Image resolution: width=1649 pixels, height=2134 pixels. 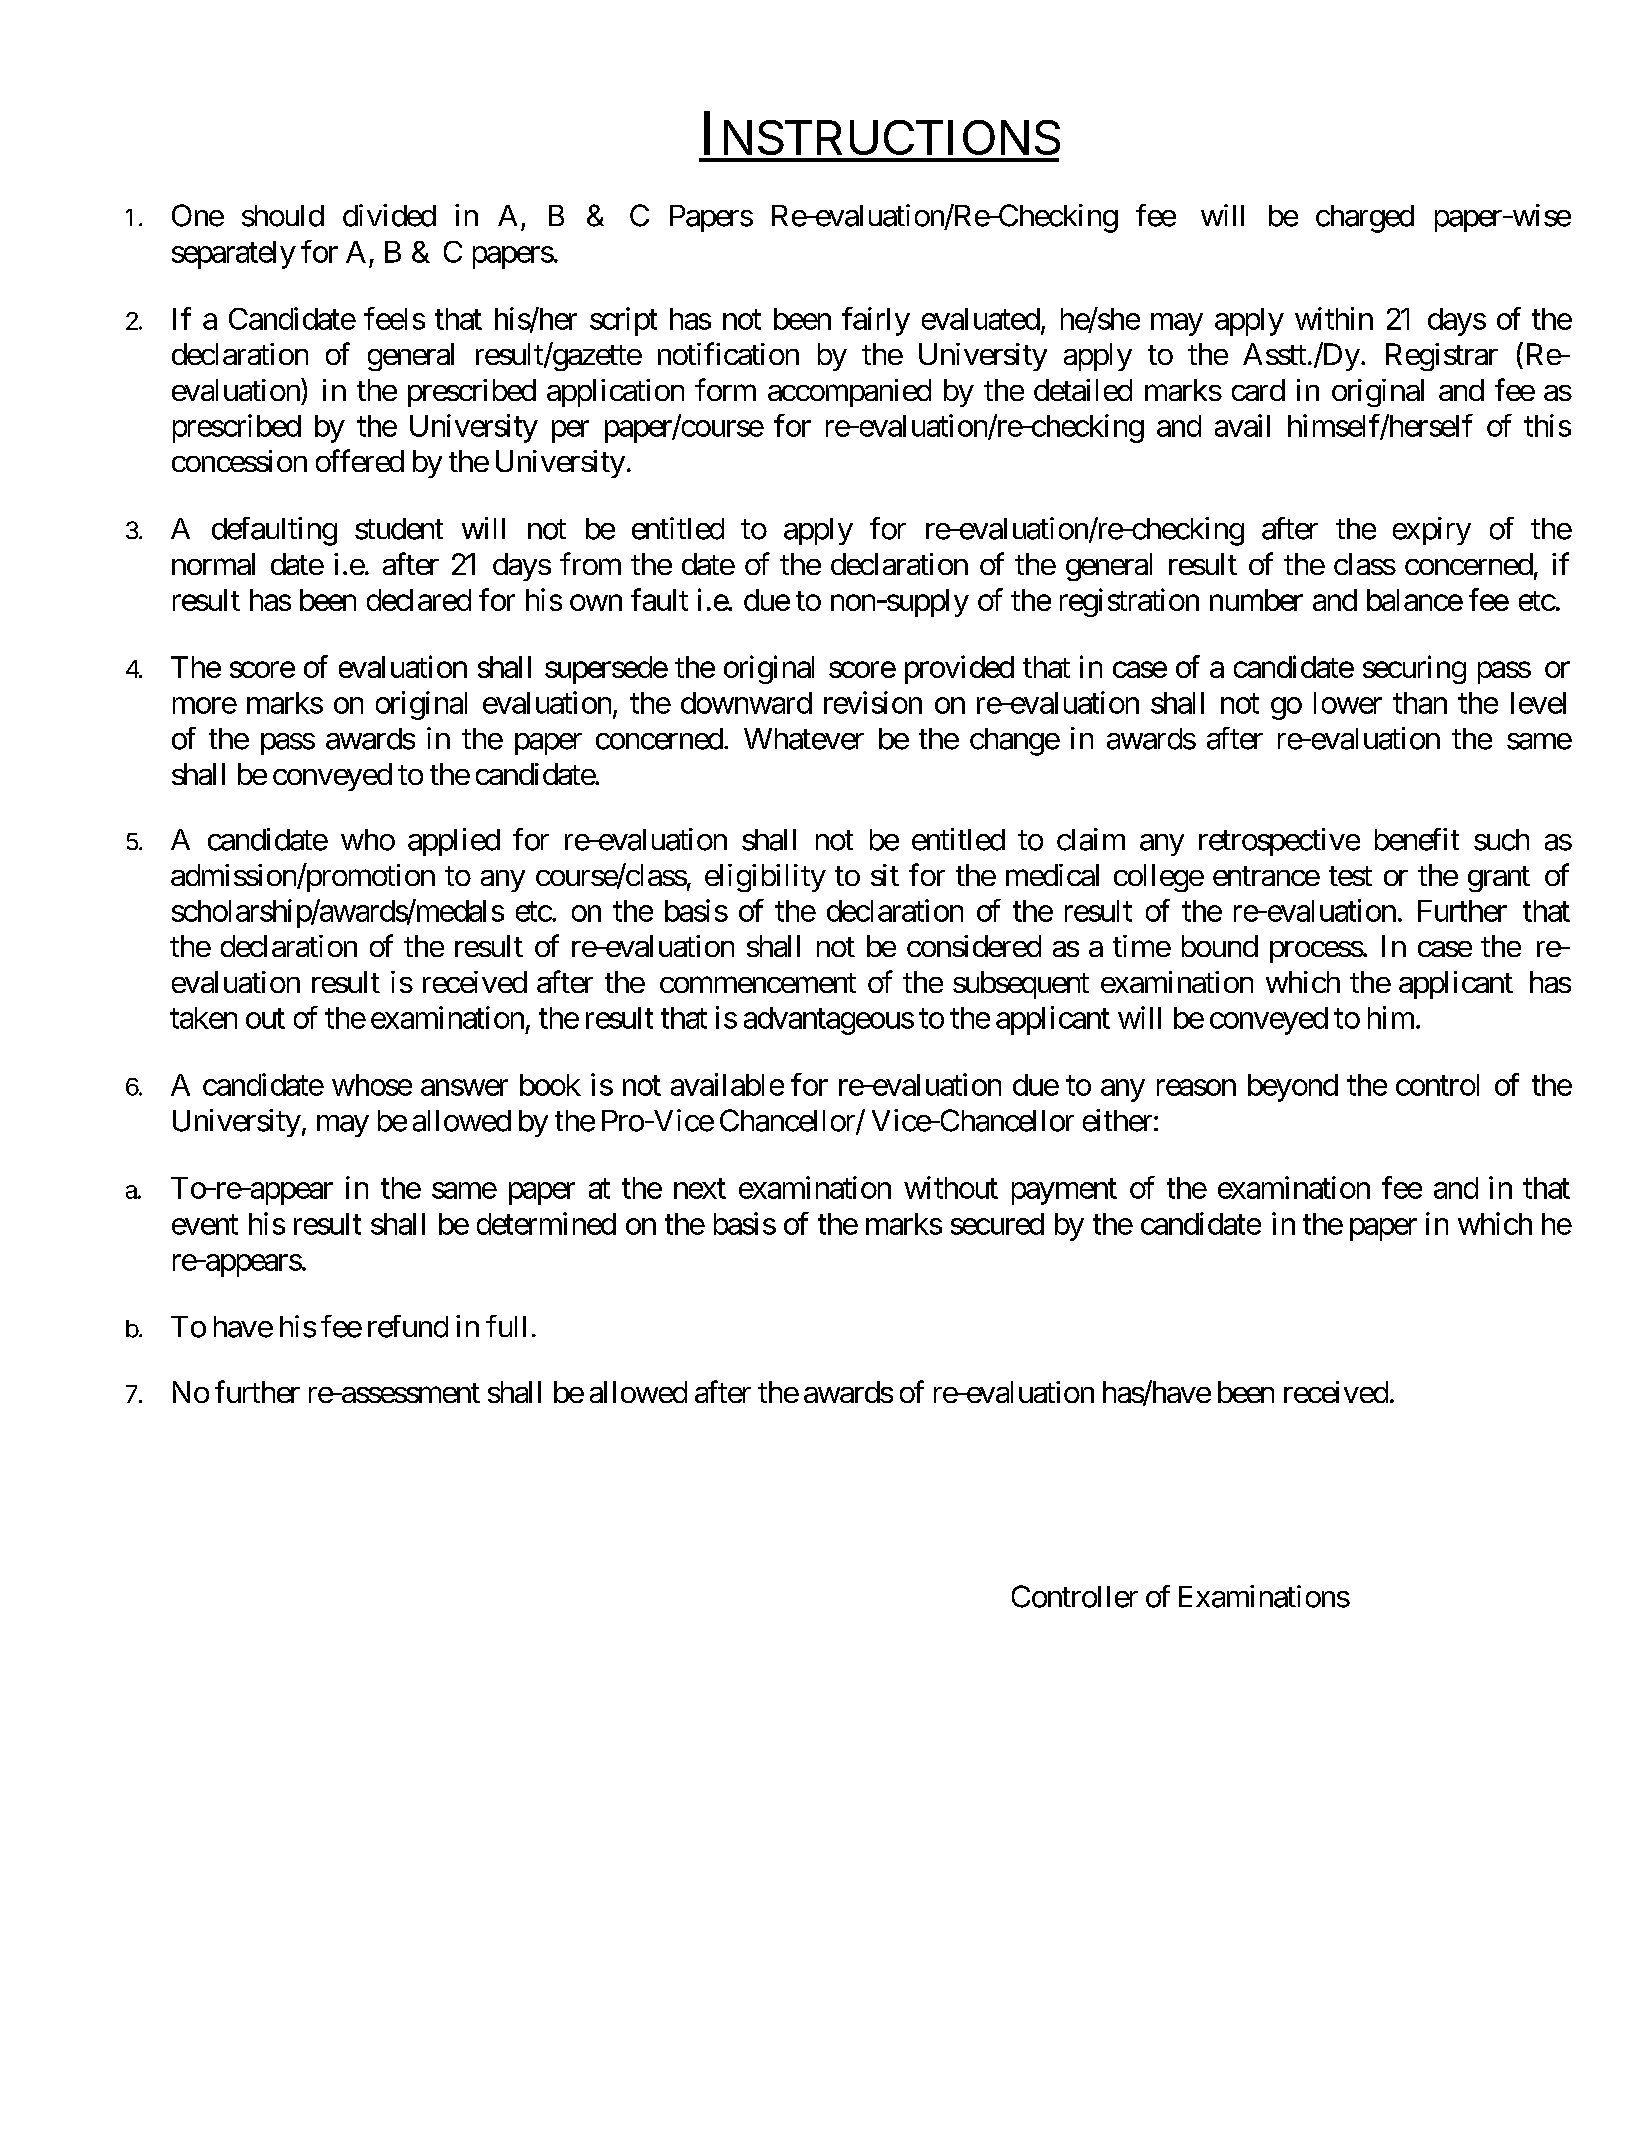 I want to click on refund, so click(x=408, y=1326).
